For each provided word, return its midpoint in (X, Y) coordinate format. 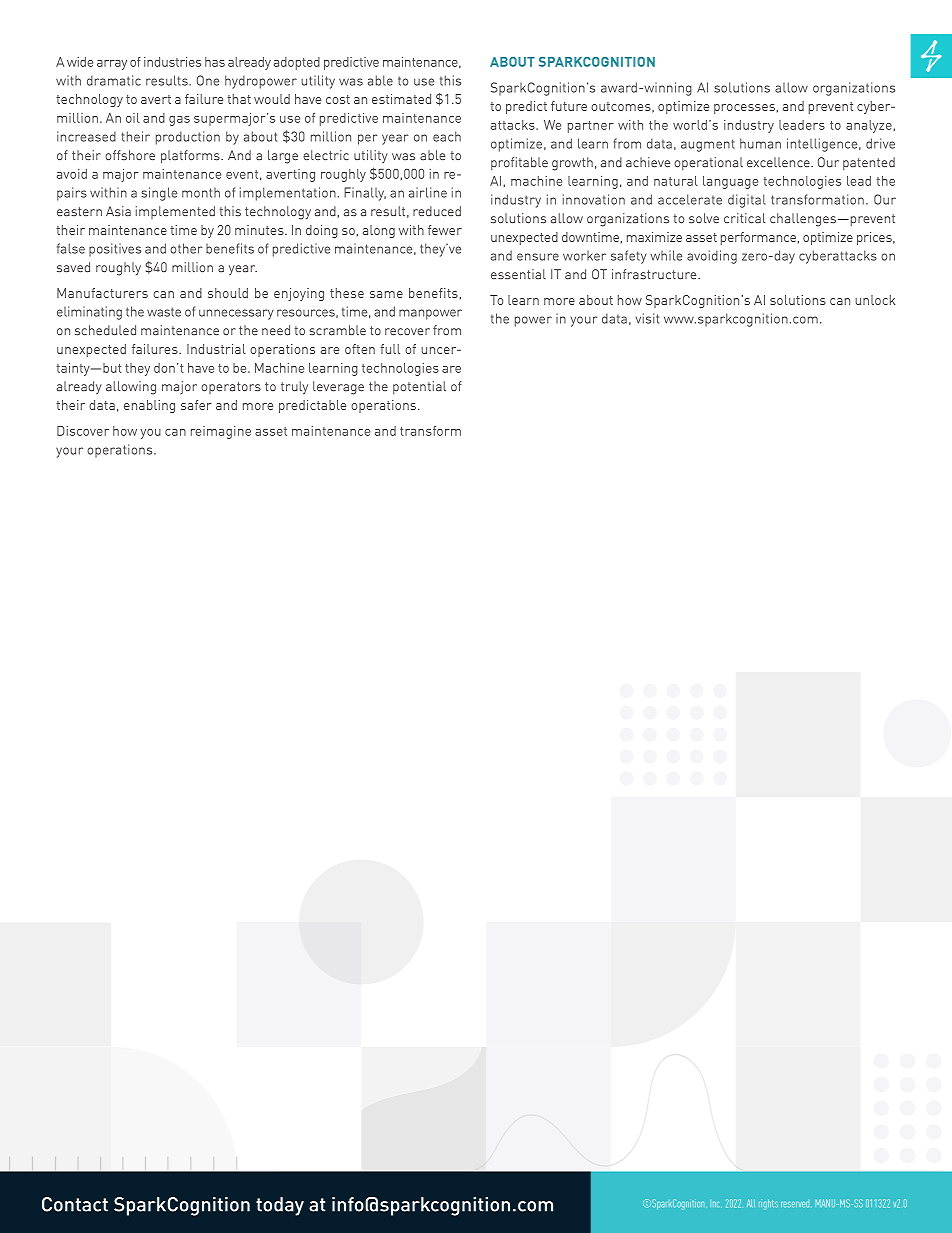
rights (768, 1204)
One (208, 80)
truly (294, 388)
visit (647, 318)
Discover (83, 431)
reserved (795, 1204)
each (447, 136)
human (760, 143)
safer (196, 405)
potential (419, 387)
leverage (338, 388)
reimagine (221, 432)
